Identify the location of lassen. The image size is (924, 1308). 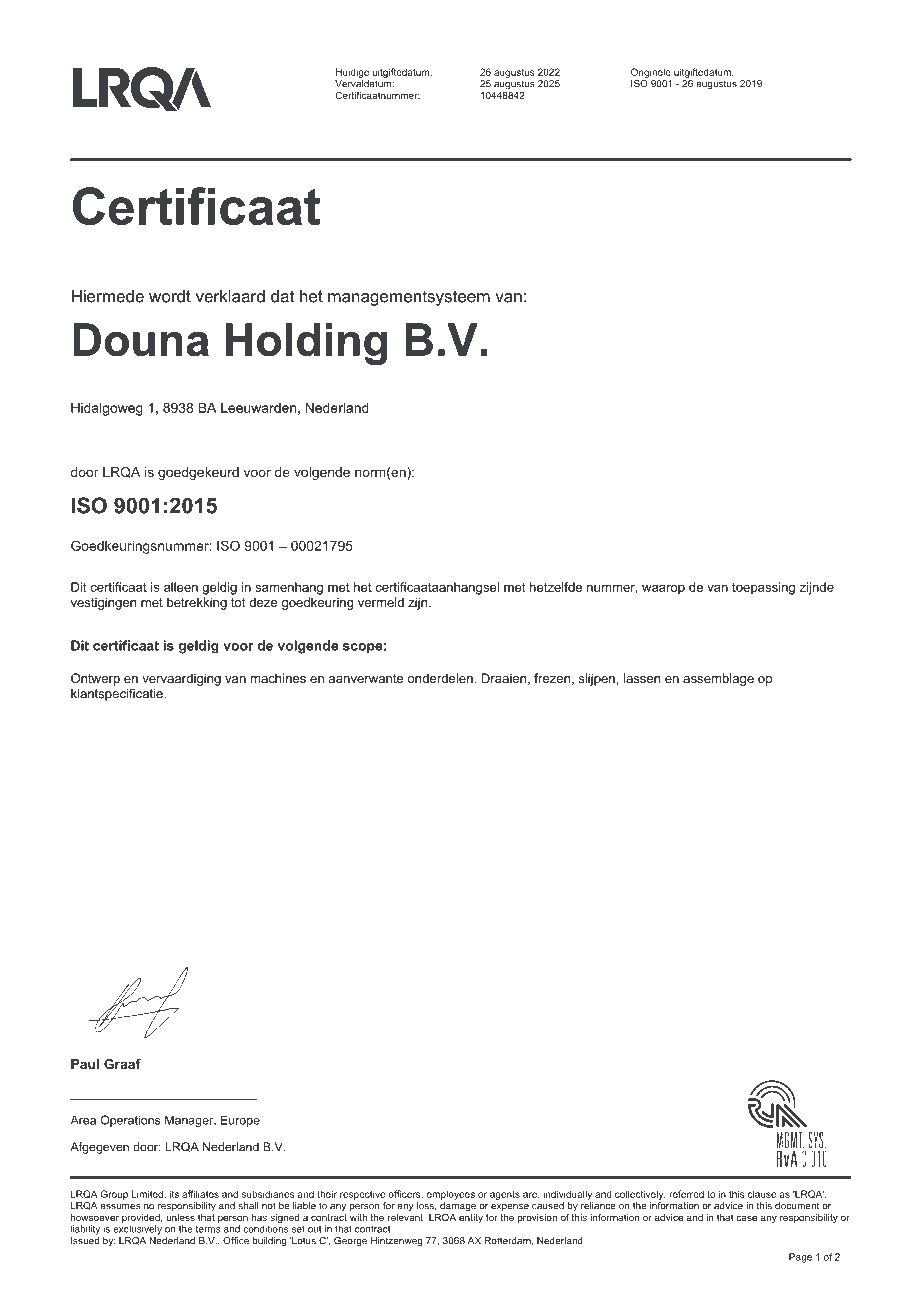
(642, 678).
